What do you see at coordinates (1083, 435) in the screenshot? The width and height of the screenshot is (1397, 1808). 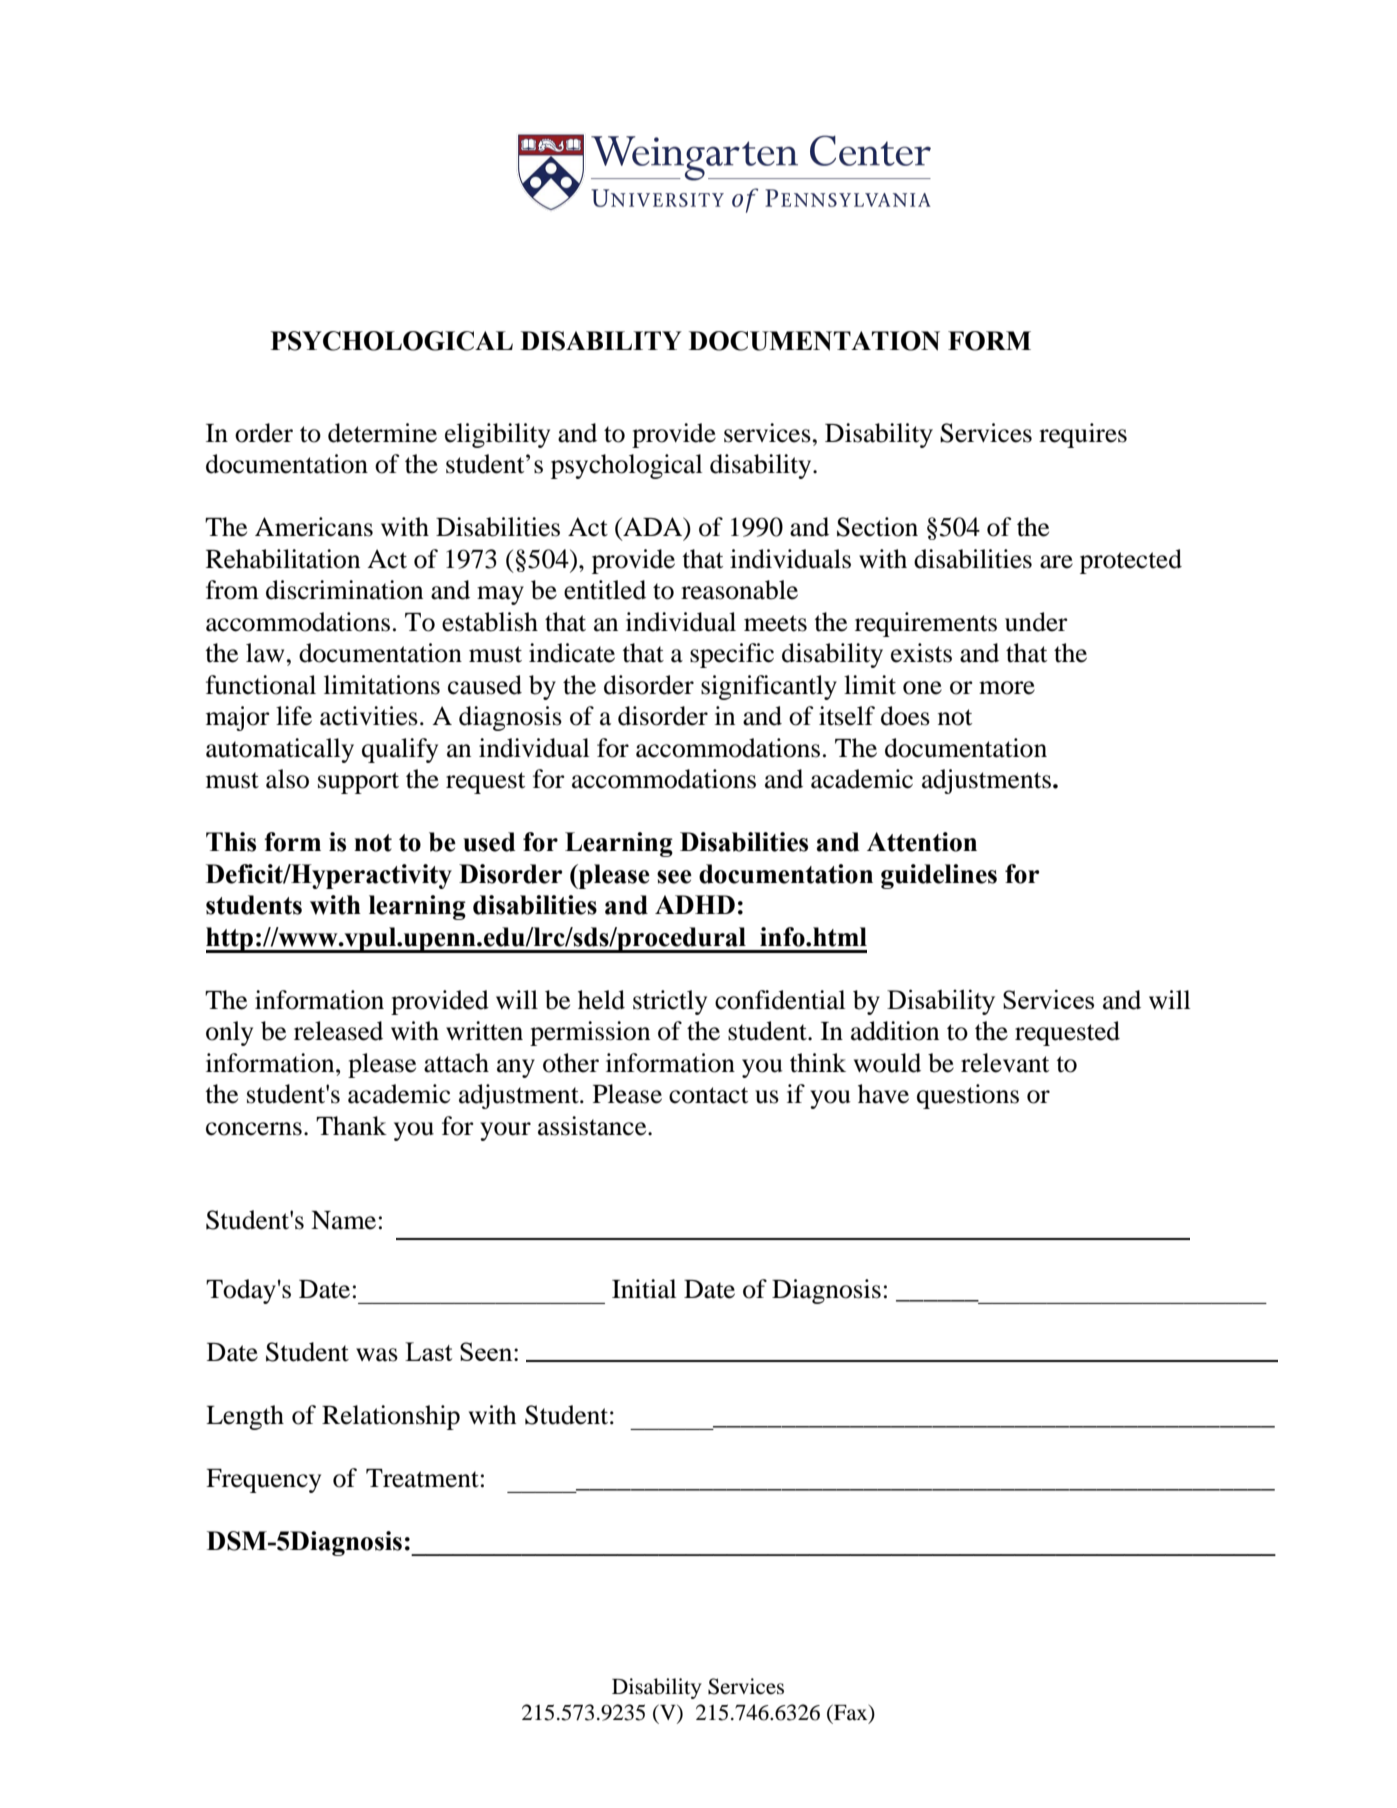 I see `requires` at bounding box center [1083, 435].
